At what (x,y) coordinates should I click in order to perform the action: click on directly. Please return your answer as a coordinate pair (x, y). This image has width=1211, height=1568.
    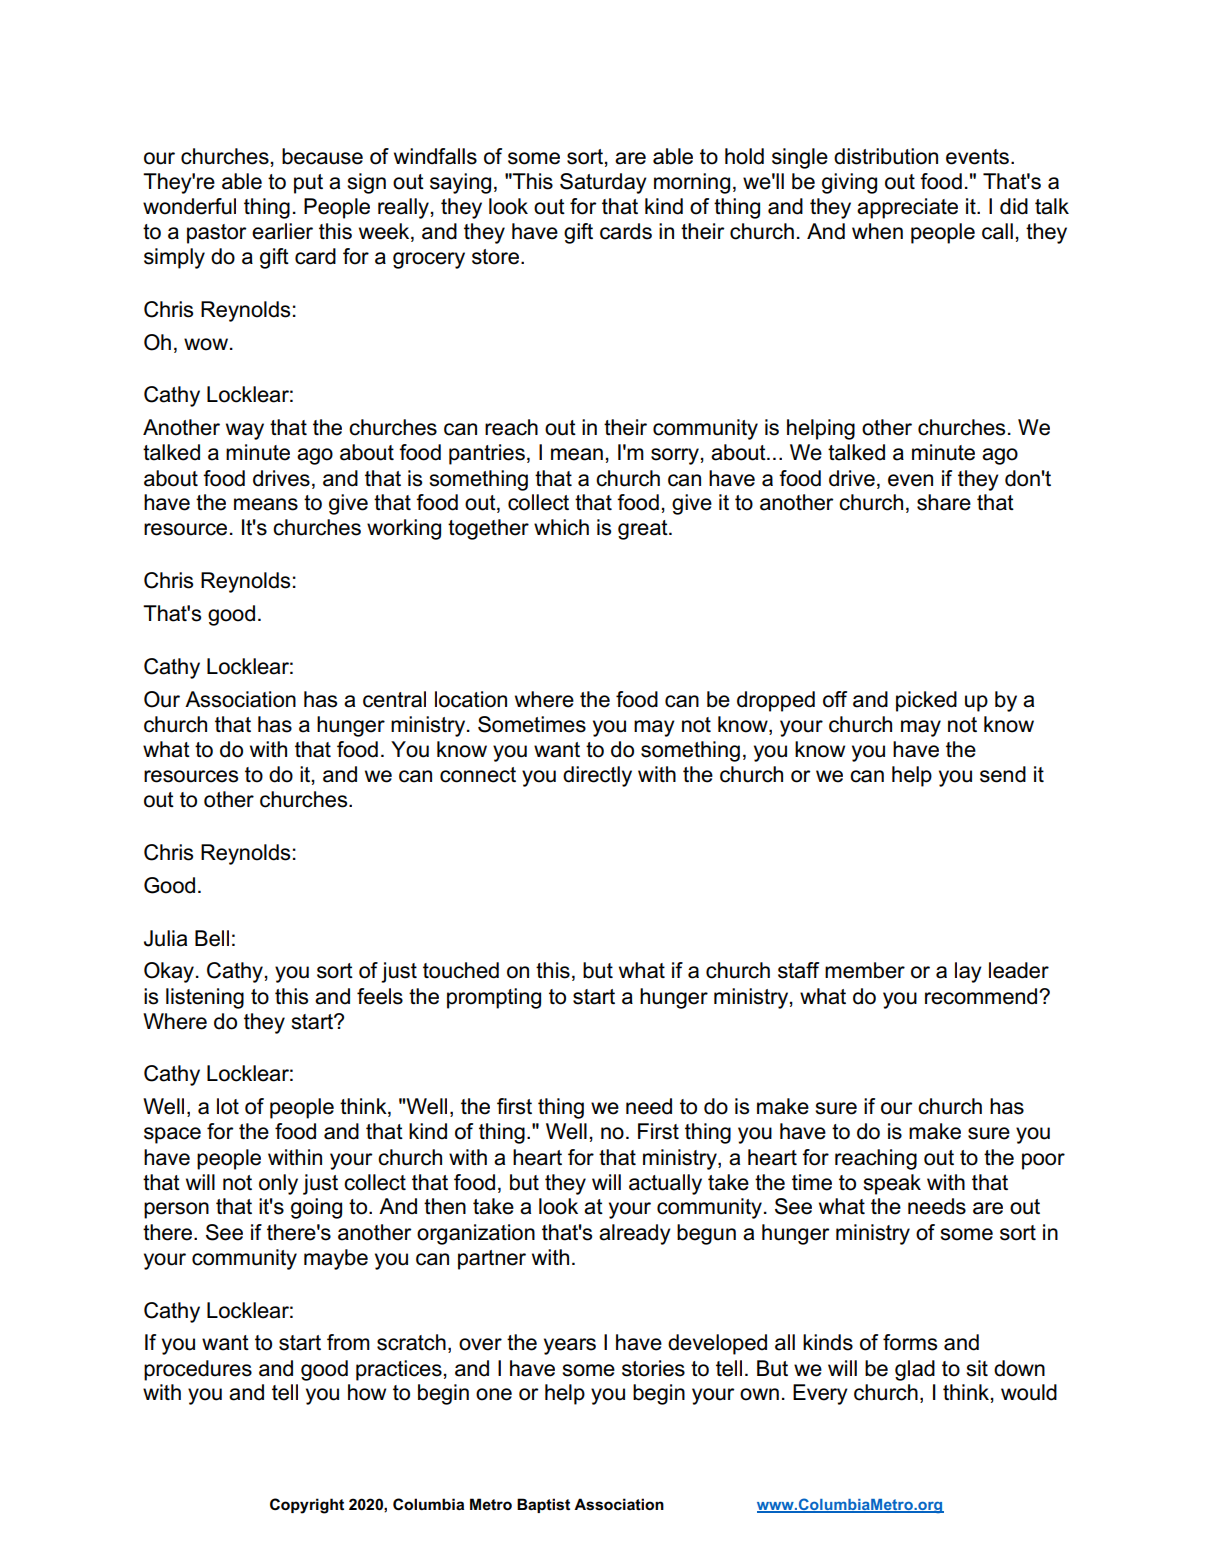
    Looking at the image, I should click on (597, 776).
